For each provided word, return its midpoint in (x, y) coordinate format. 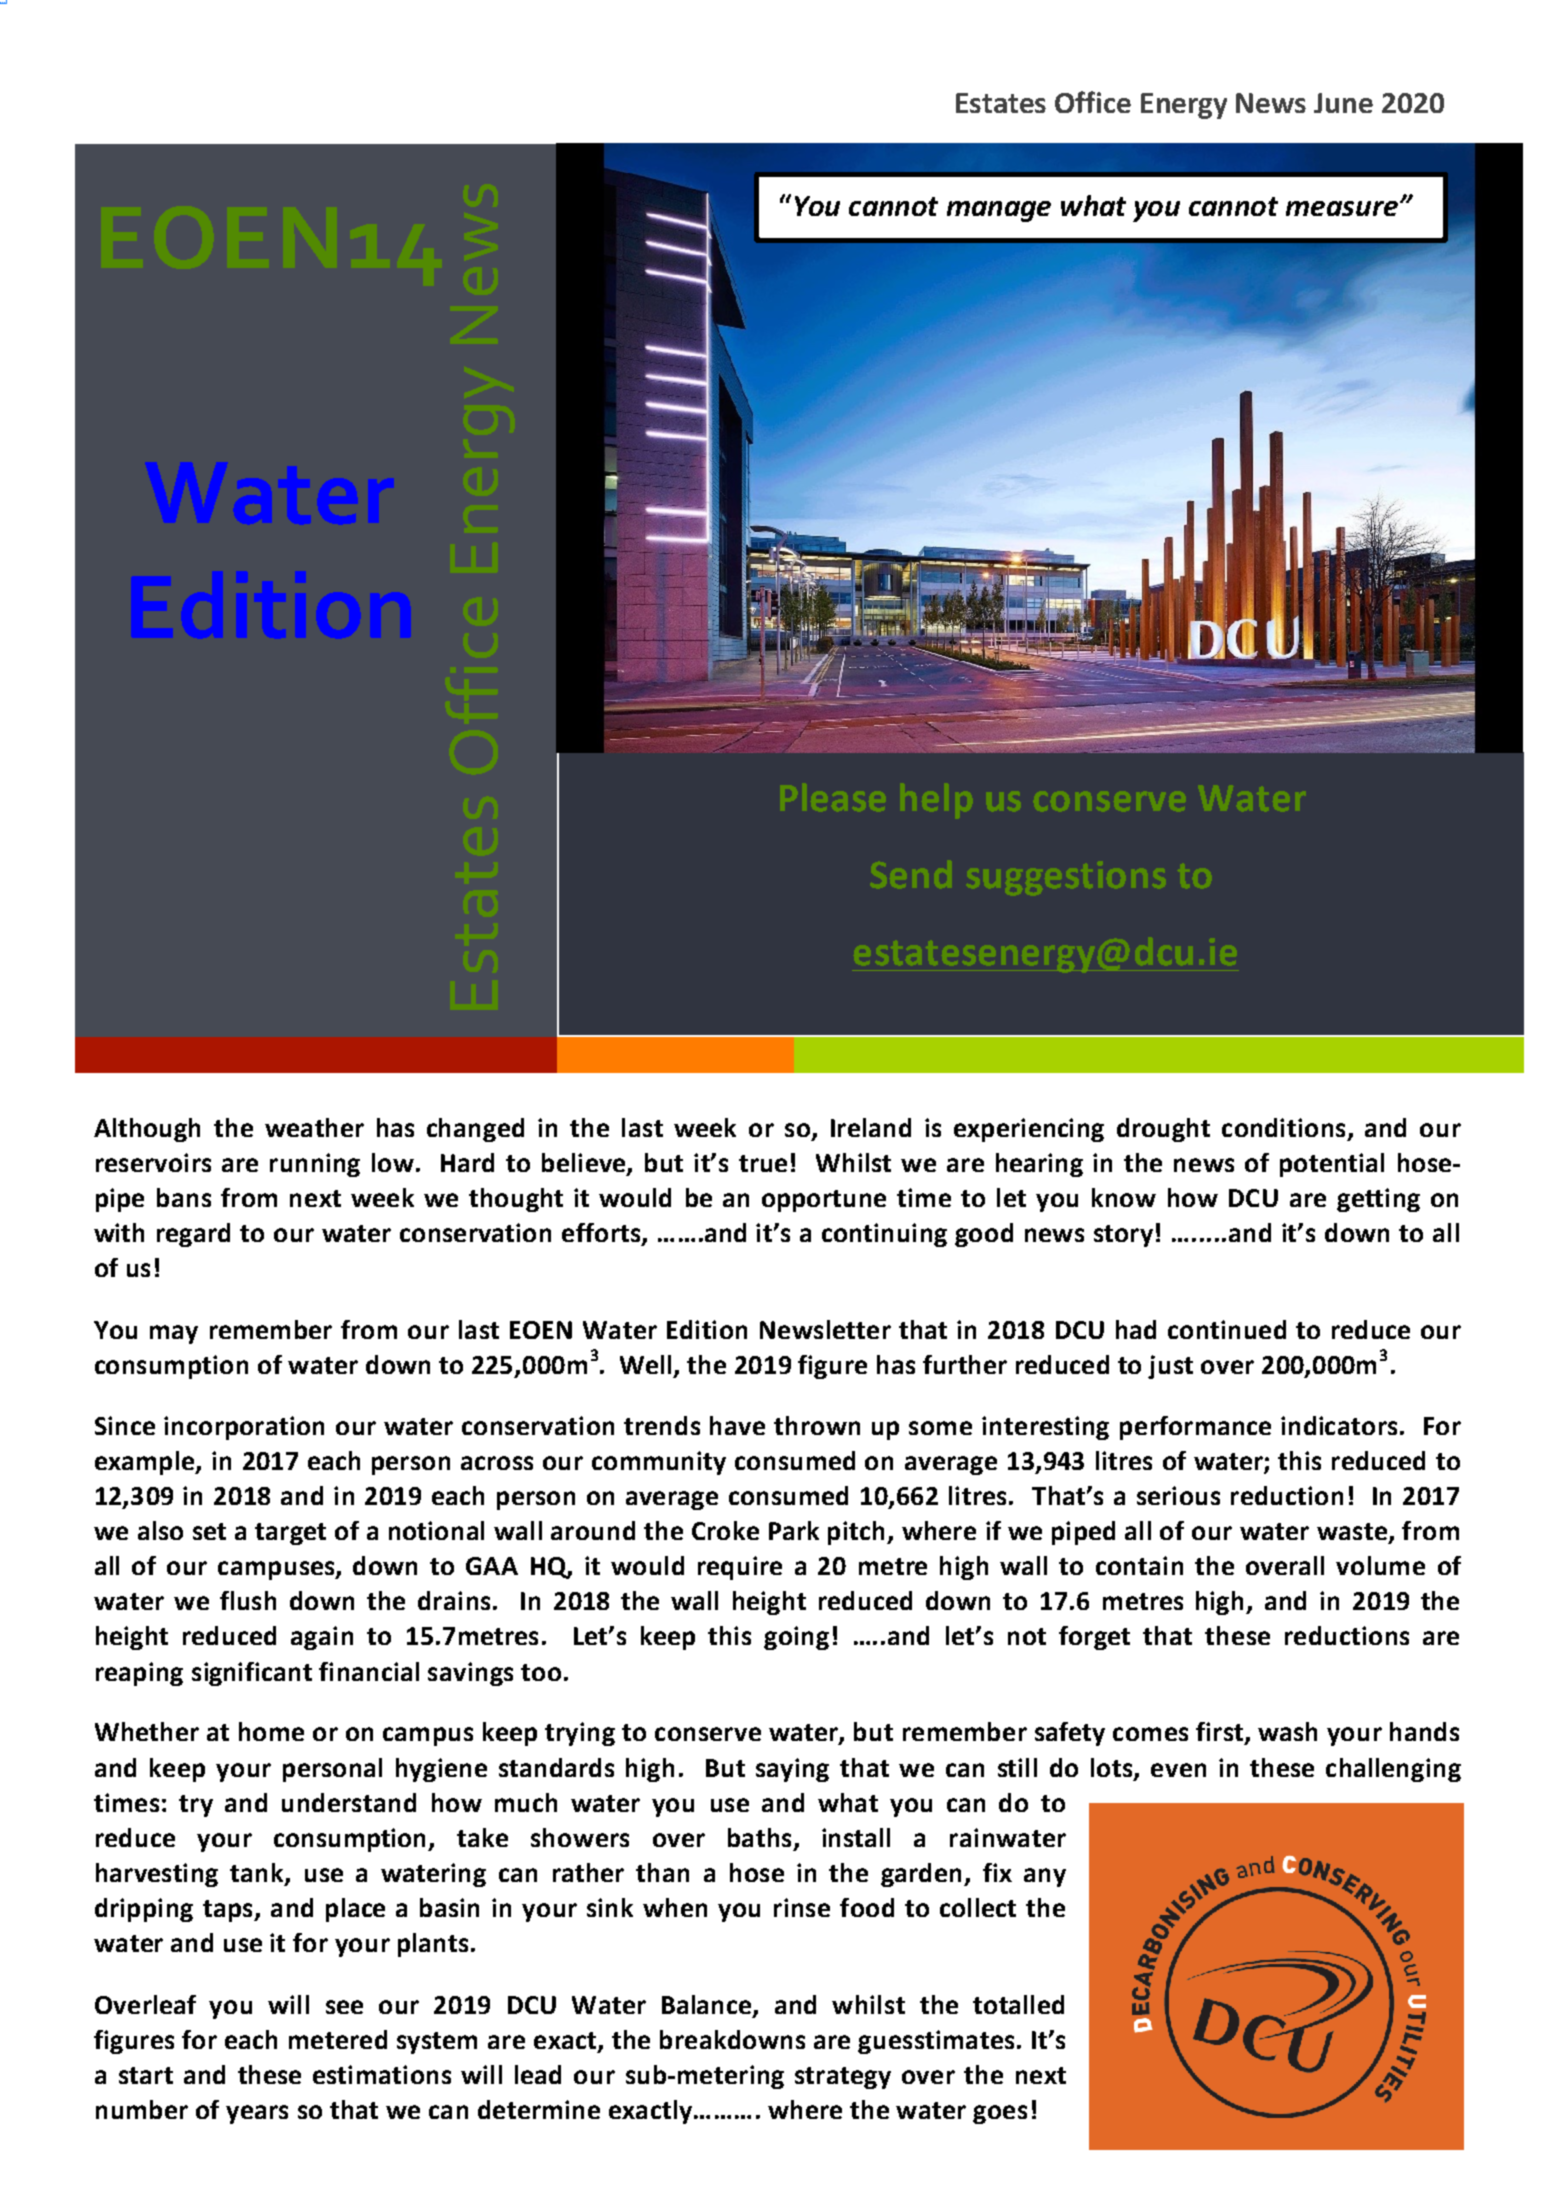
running (315, 1165)
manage (999, 211)
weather (314, 1127)
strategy (843, 2078)
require (740, 1568)
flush (248, 1600)
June (1343, 103)
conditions (1283, 1127)
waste (1353, 1533)
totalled (1018, 2004)
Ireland (871, 1127)
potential (1332, 1165)
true (763, 1163)
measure (1342, 208)
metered (338, 2039)
